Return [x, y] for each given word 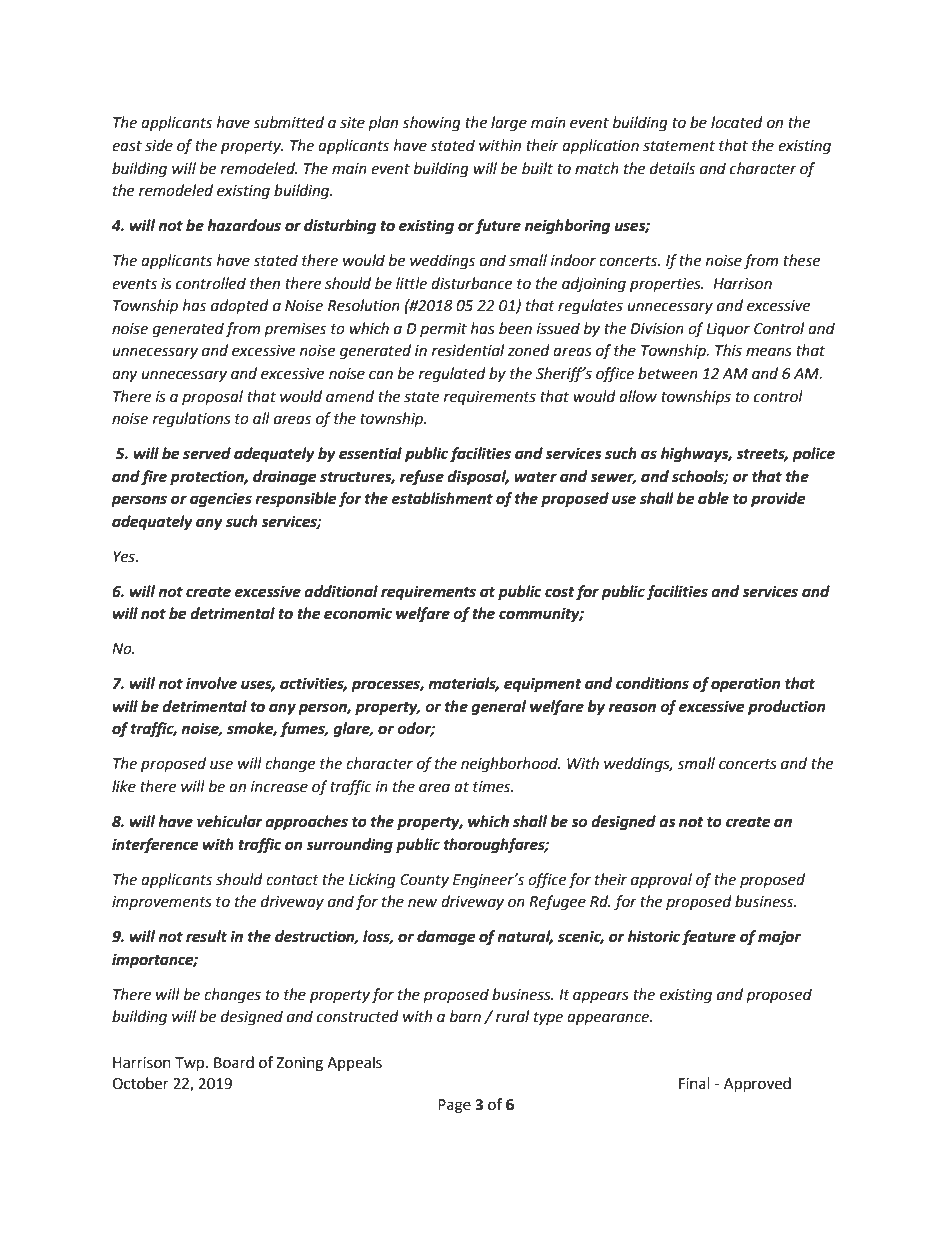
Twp [191, 1064]
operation [745, 685]
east [127, 146]
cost [560, 592]
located [737, 122]
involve [211, 683]
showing [431, 124]
